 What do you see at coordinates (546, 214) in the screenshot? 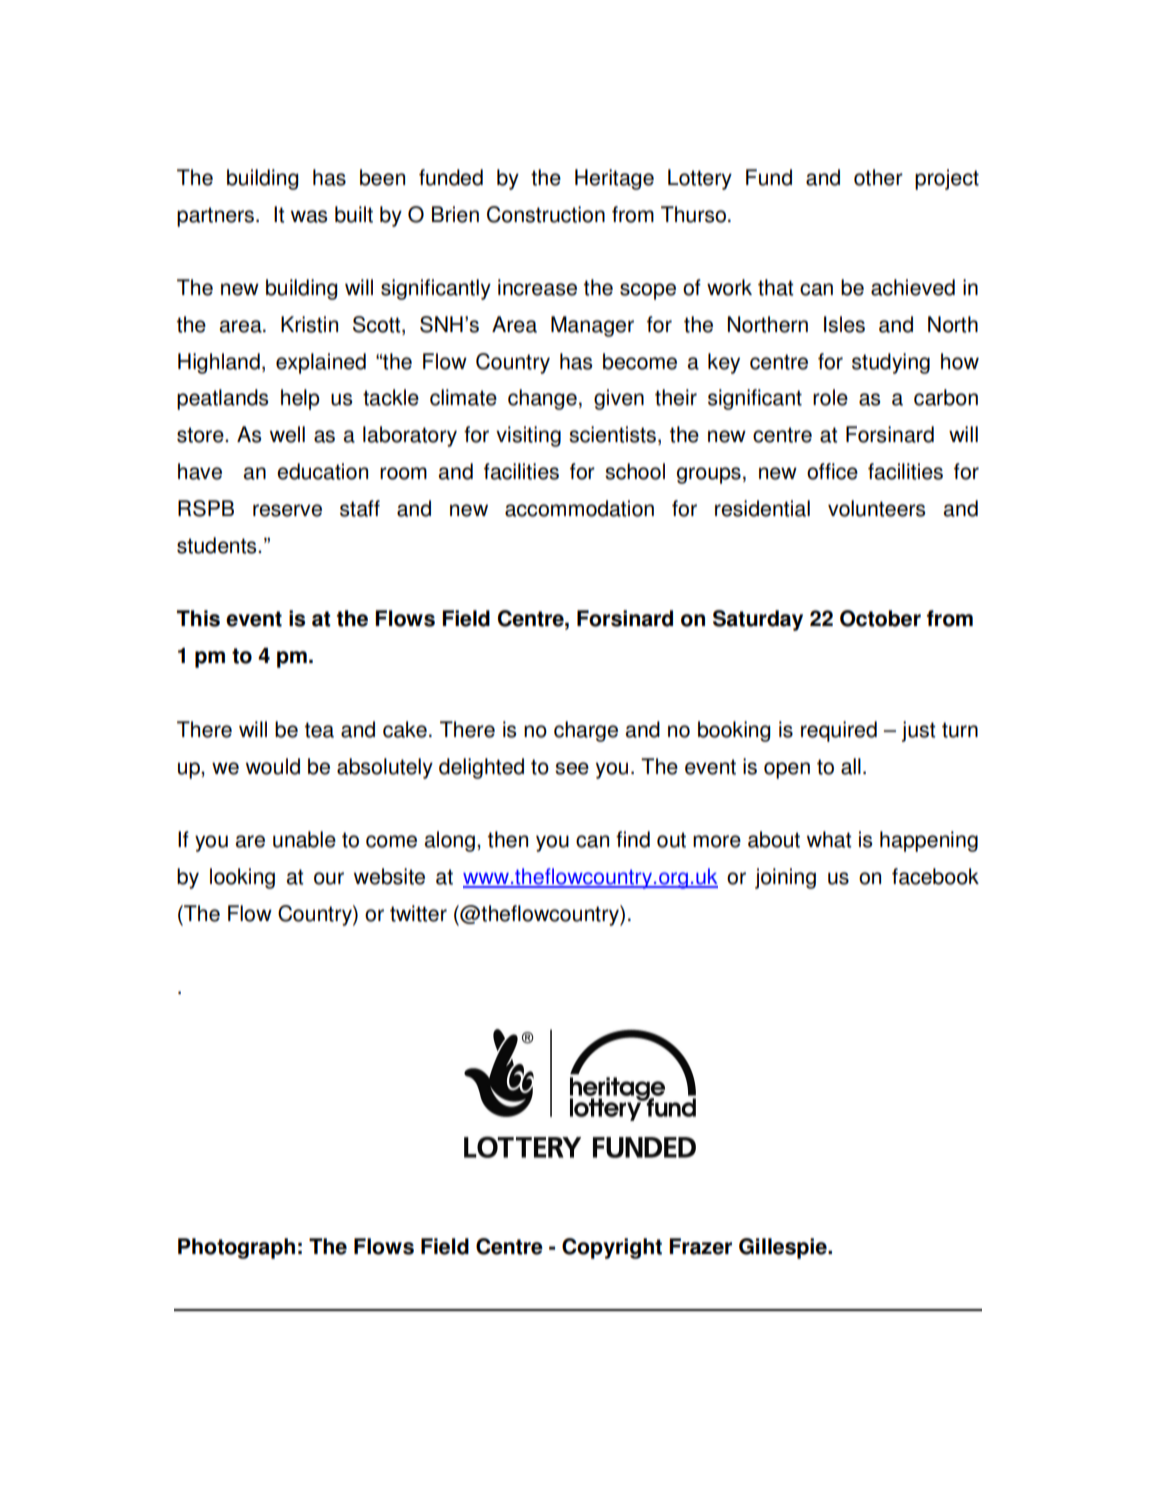
I see `Construction` at bounding box center [546, 214].
